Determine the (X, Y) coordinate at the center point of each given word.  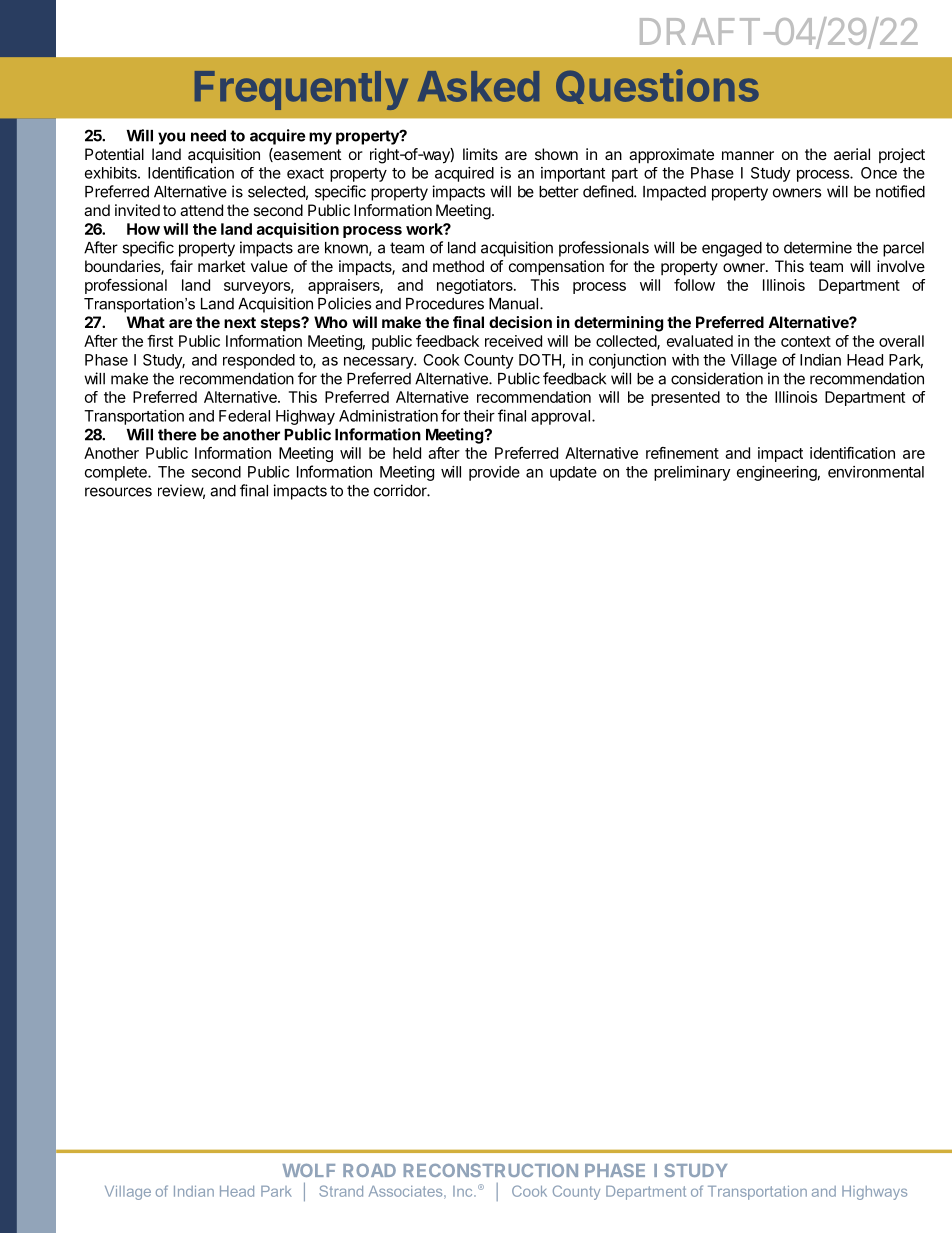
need (208, 136)
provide (494, 473)
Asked (478, 86)
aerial (852, 154)
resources (118, 492)
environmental (876, 472)
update (573, 473)
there (177, 435)
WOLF (308, 1170)
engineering (777, 473)
